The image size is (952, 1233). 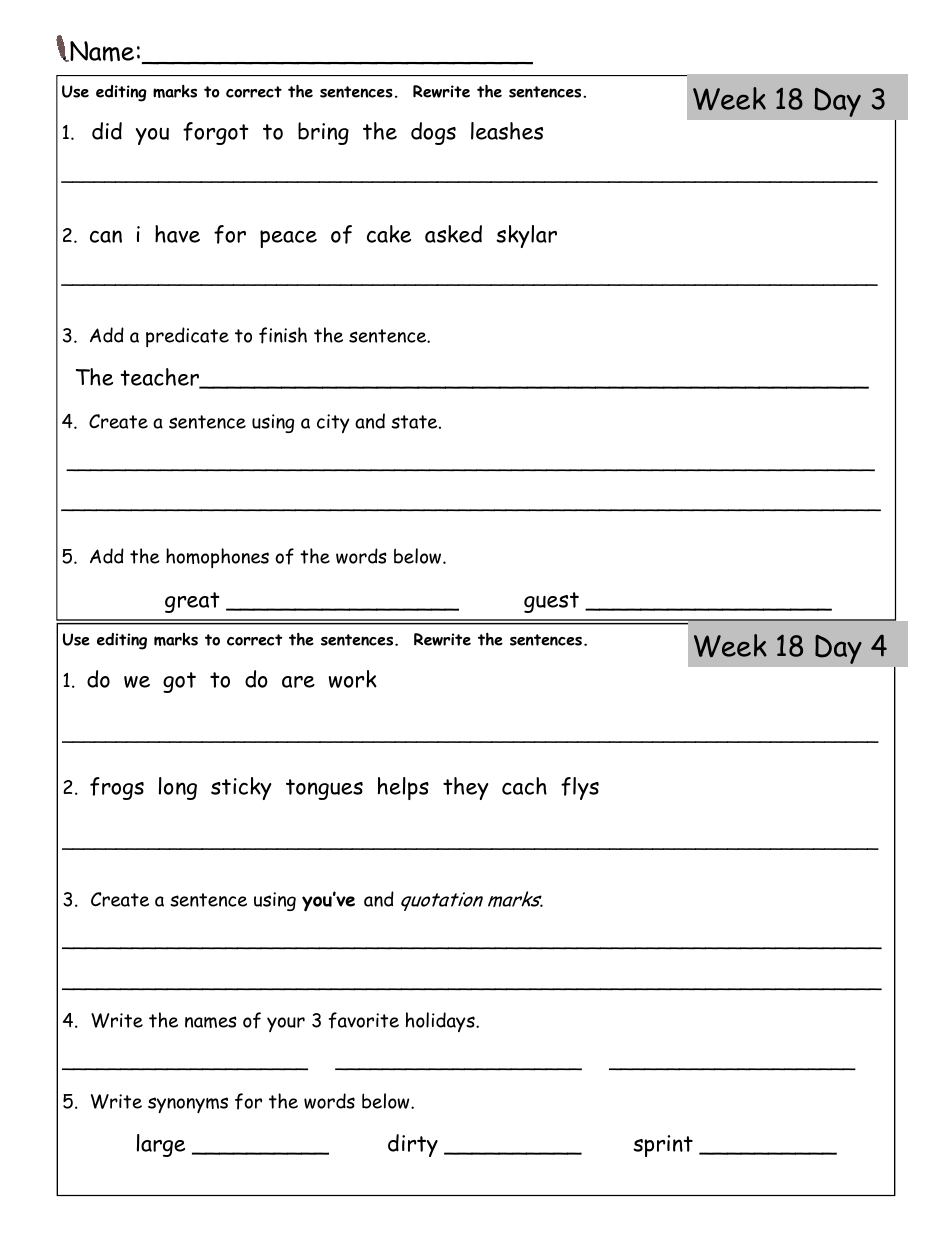 What do you see at coordinates (364, 1020) in the document?
I see `favorite` at bounding box center [364, 1020].
